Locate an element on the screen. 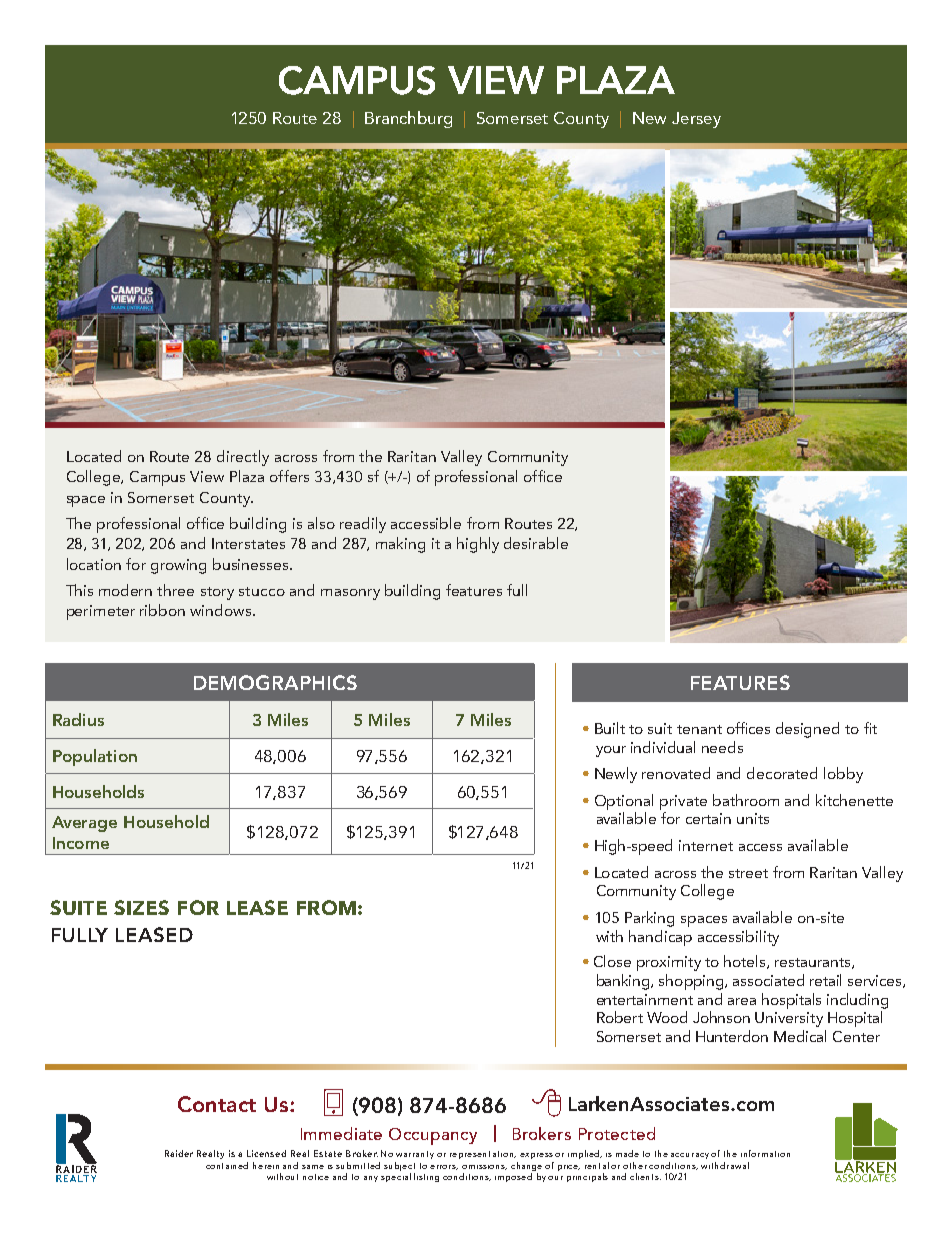 This screenshot has height=1233, width=952. SIZES is located at coordinates (141, 907).
